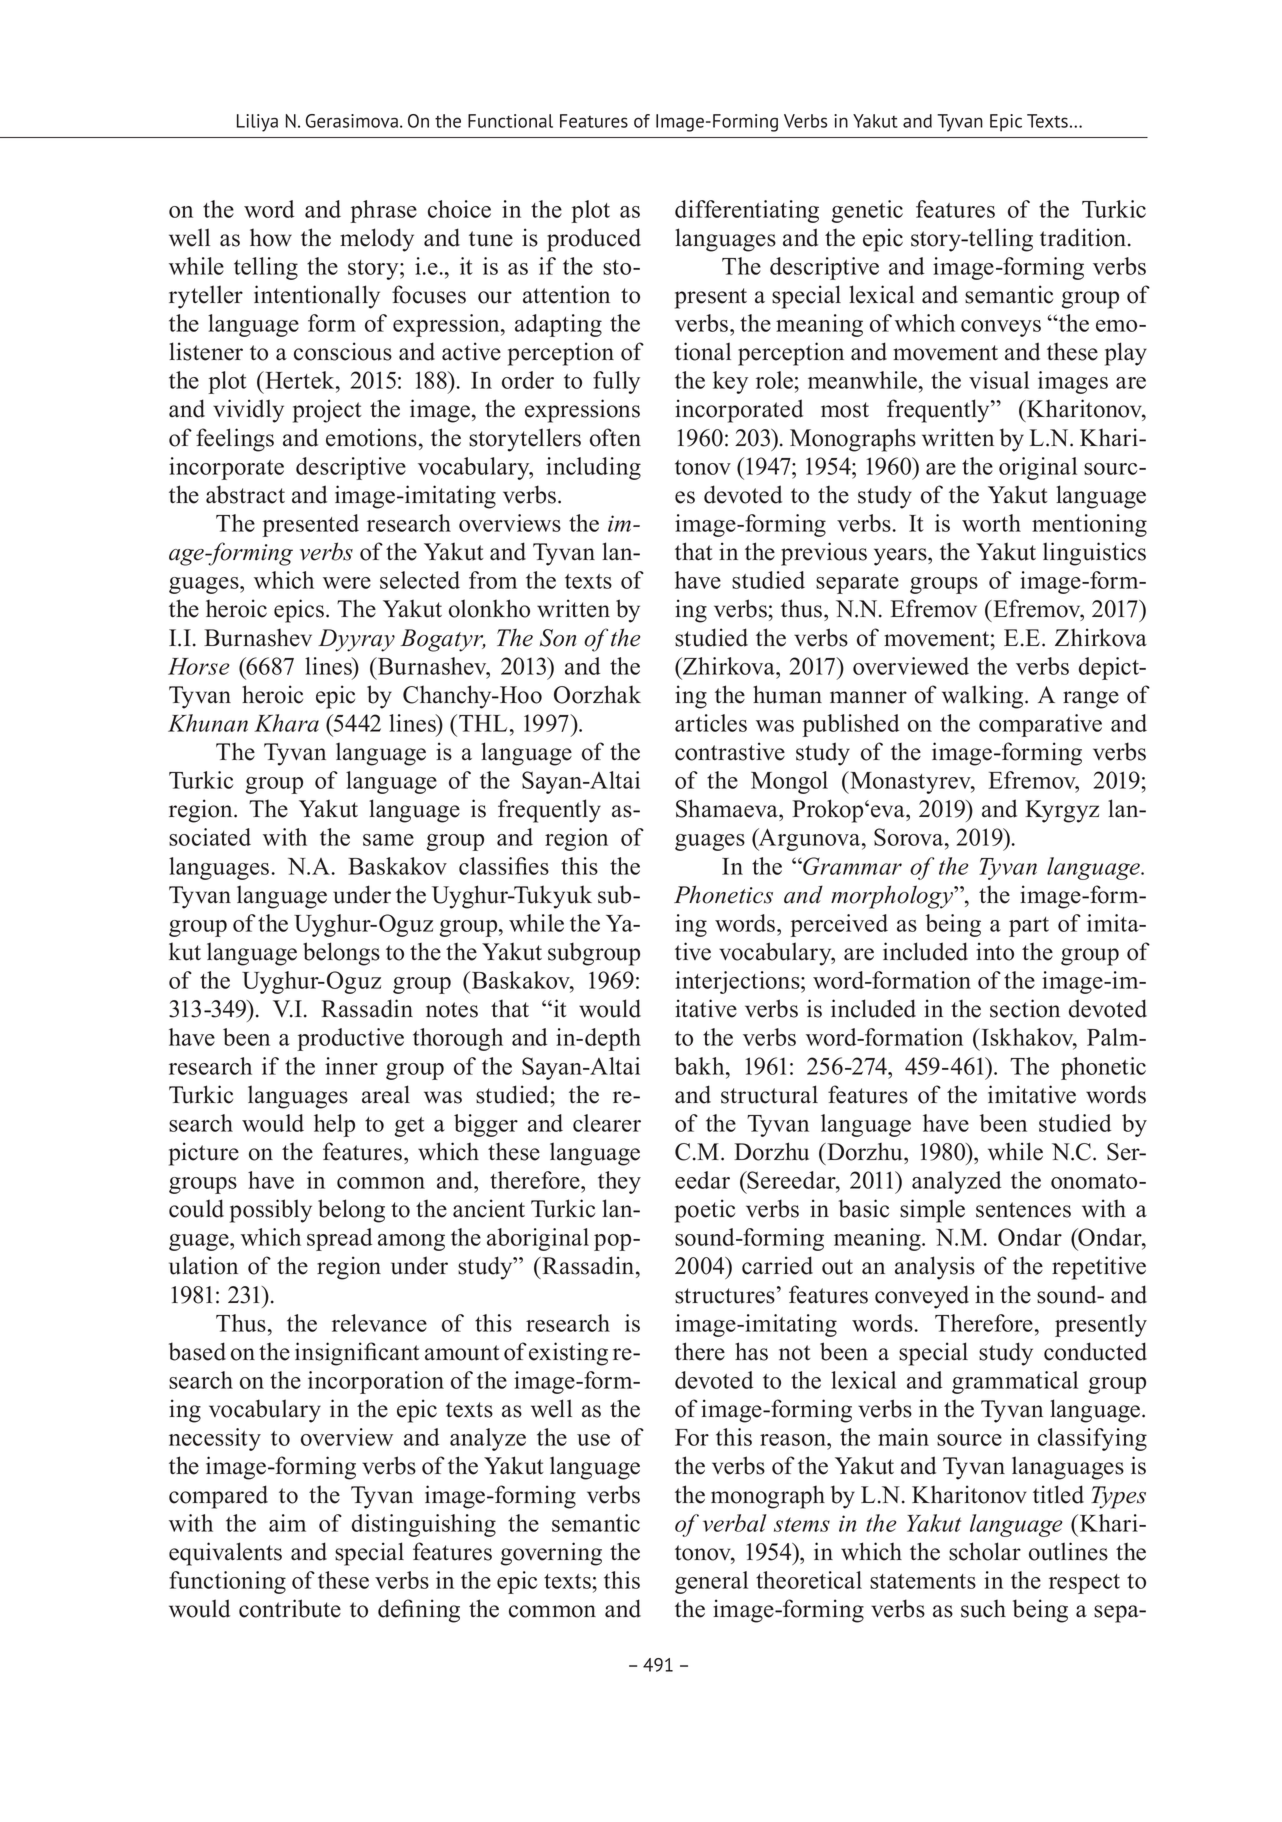 This screenshot has width=1282, height=1822. Describe the element at coordinates (1084, 237) in the screenshot. I see `tradition` at that location.
